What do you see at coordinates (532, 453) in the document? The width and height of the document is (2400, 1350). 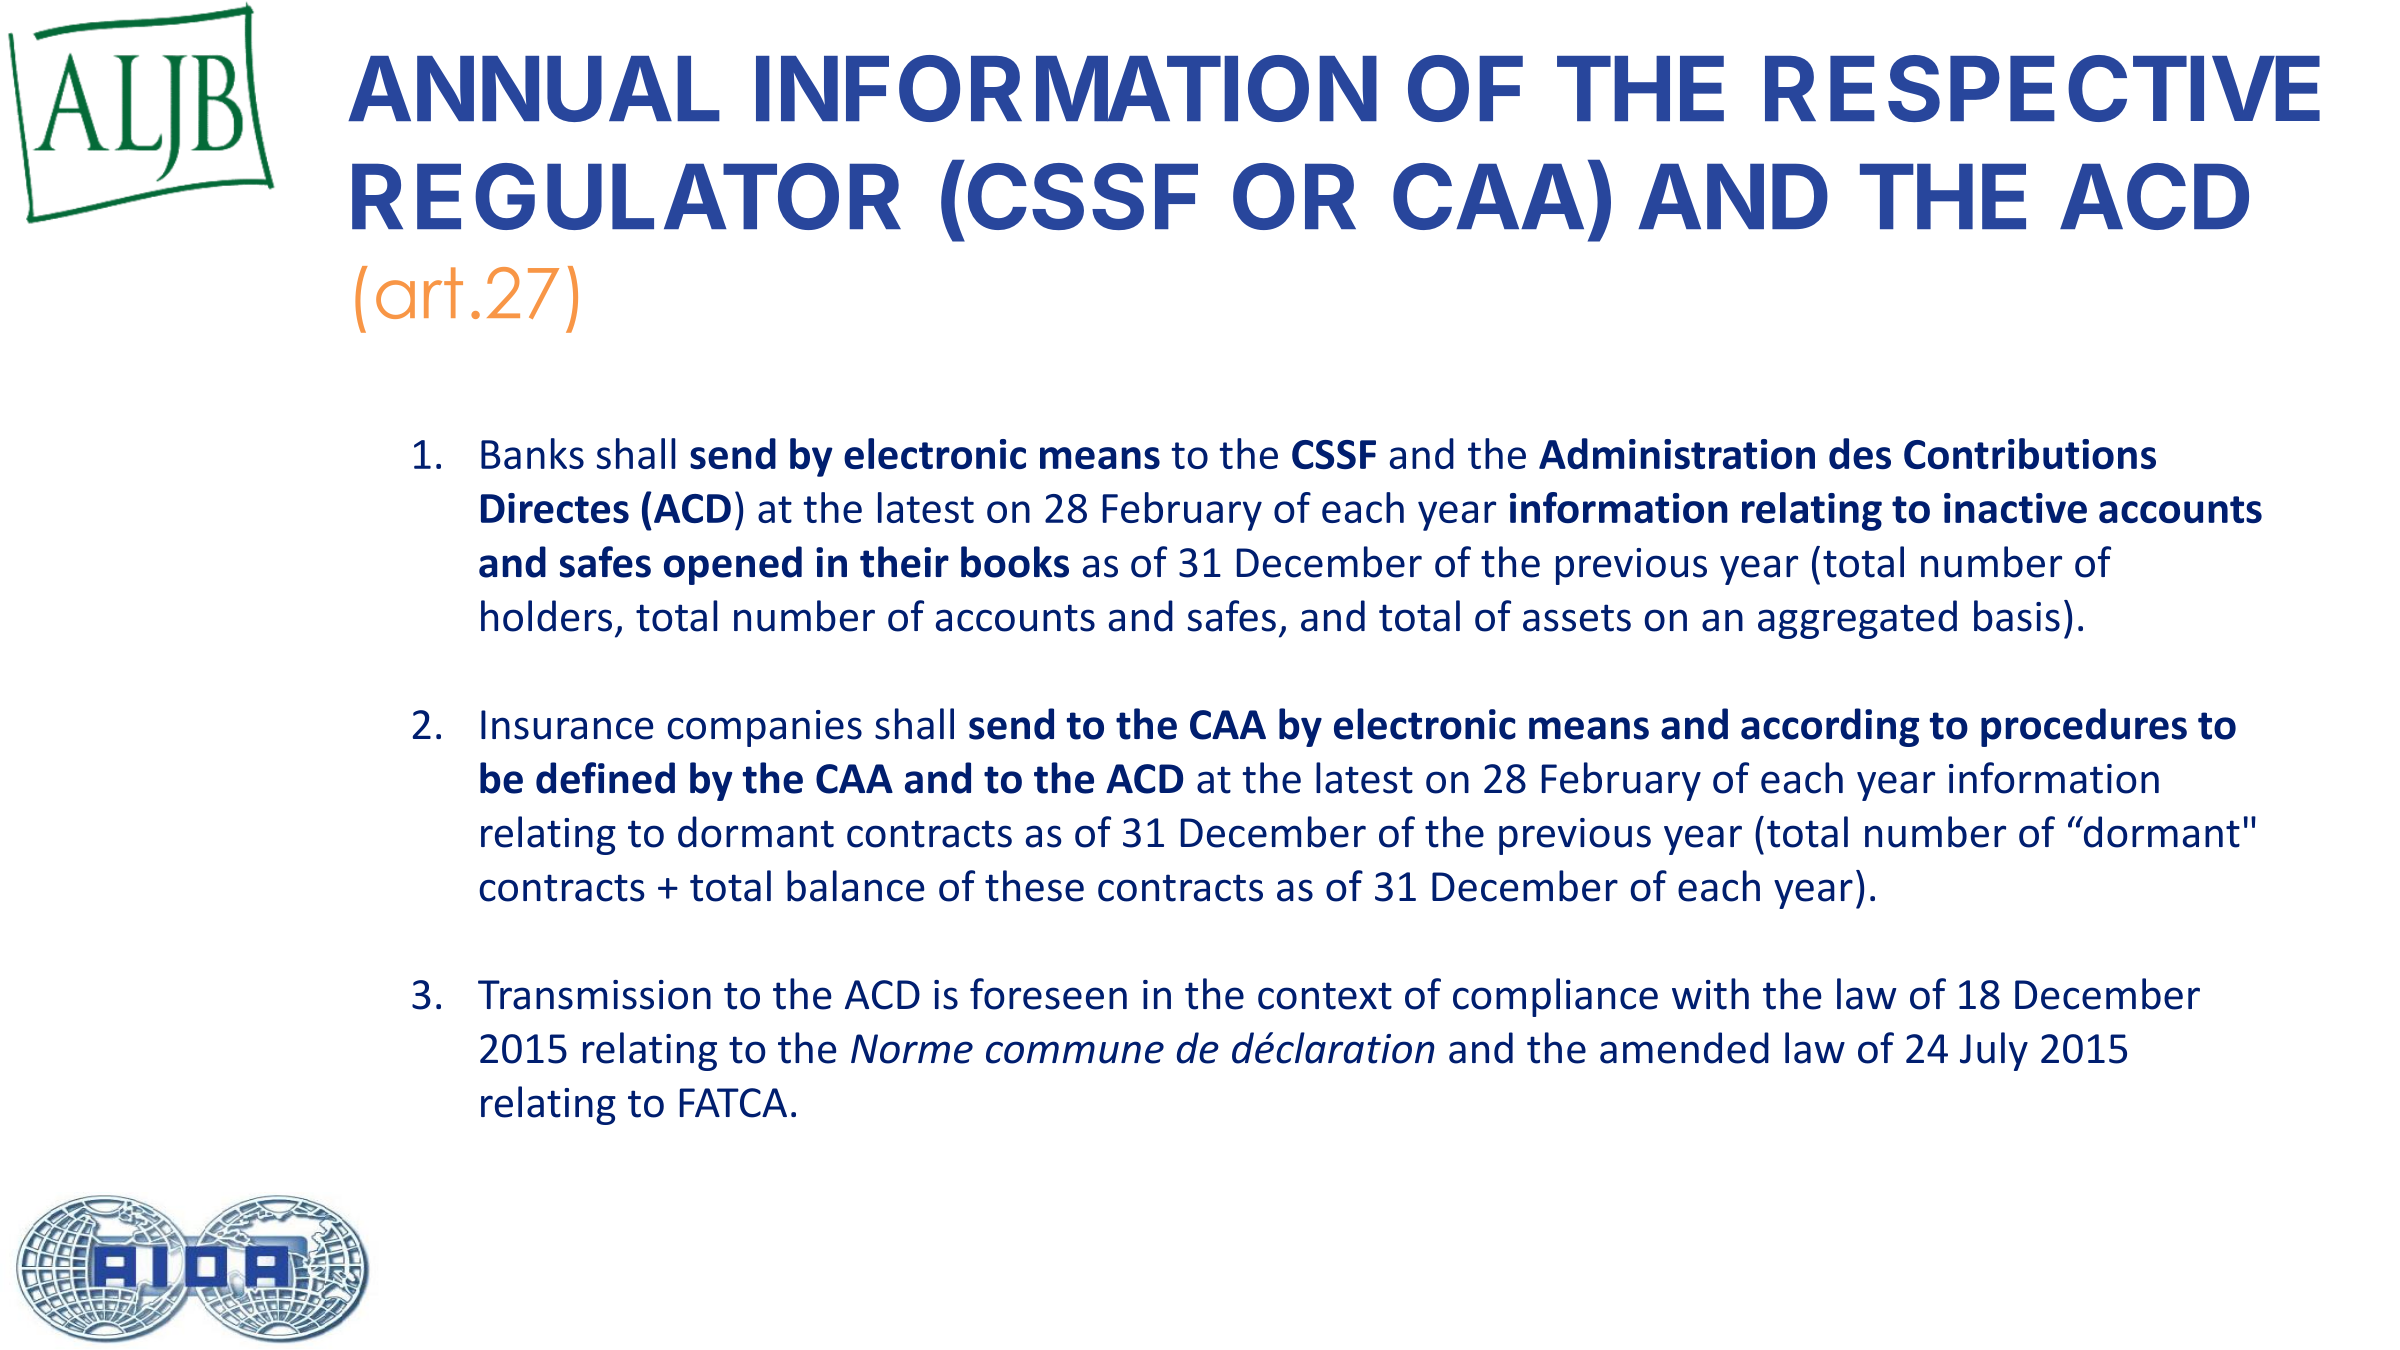 I see `Banks` at bounding box center [532, 453].
